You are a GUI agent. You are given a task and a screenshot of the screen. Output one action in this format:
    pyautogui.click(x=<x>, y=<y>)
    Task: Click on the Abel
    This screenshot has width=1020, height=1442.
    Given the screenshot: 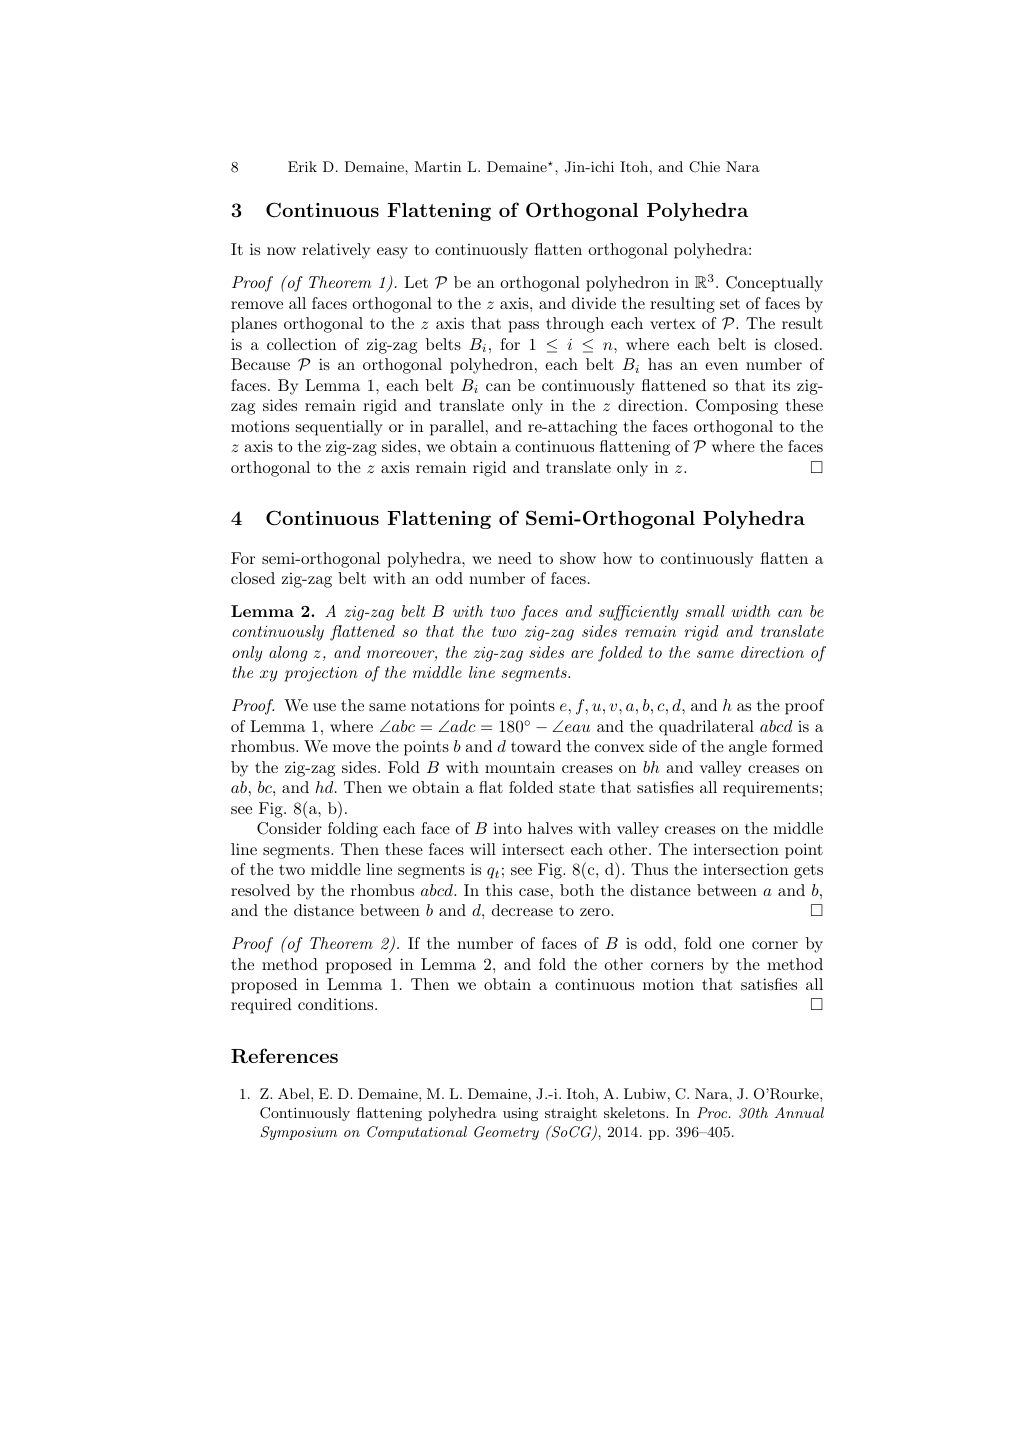 What is the action you would take?
    pyautogui.click(x=295, y=1093)
